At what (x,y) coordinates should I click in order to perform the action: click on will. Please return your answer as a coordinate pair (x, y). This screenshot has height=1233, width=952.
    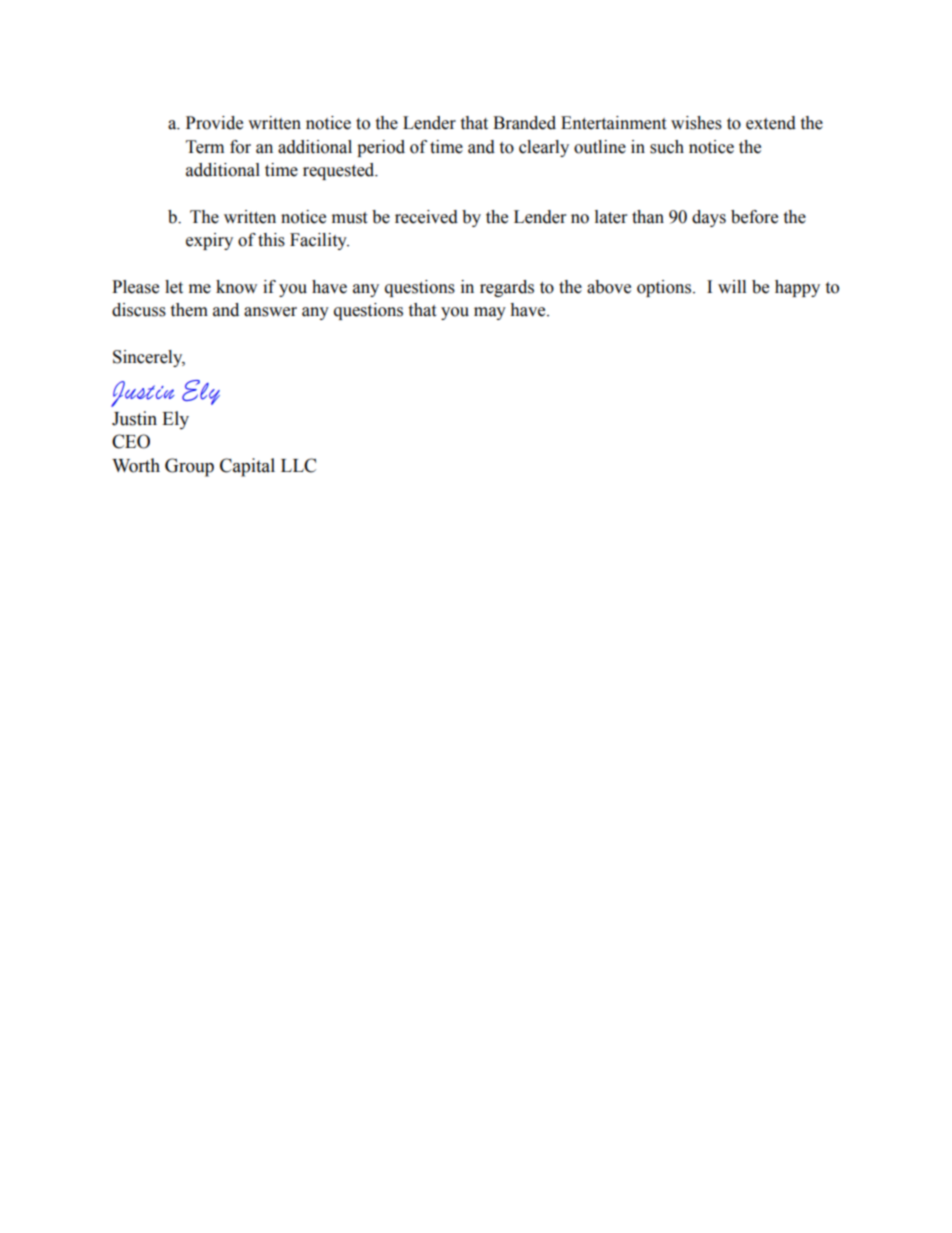
    Looking at the image, I should click on (732, 286).
